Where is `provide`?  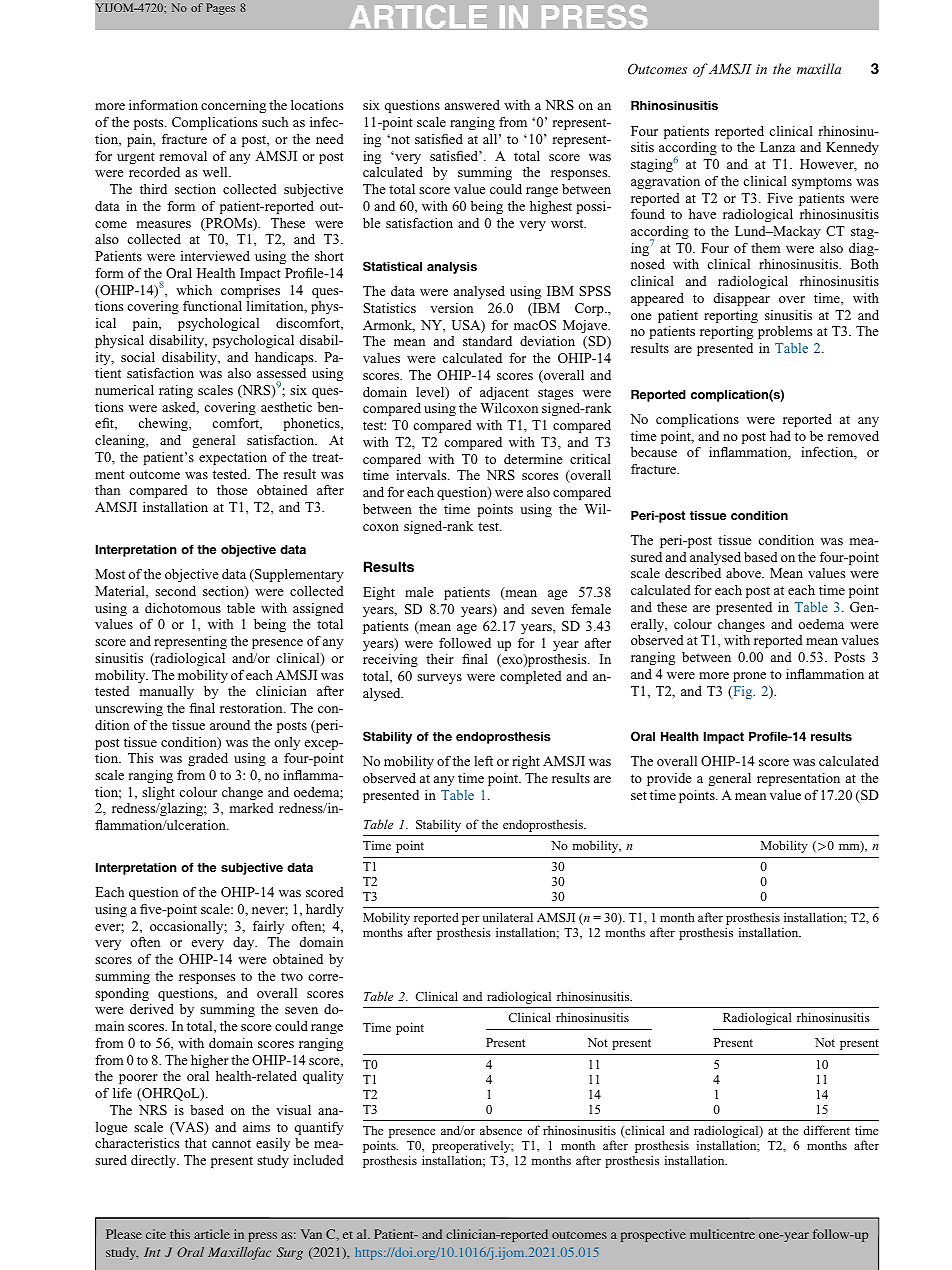 provide is located at coordinates (669, 779).
